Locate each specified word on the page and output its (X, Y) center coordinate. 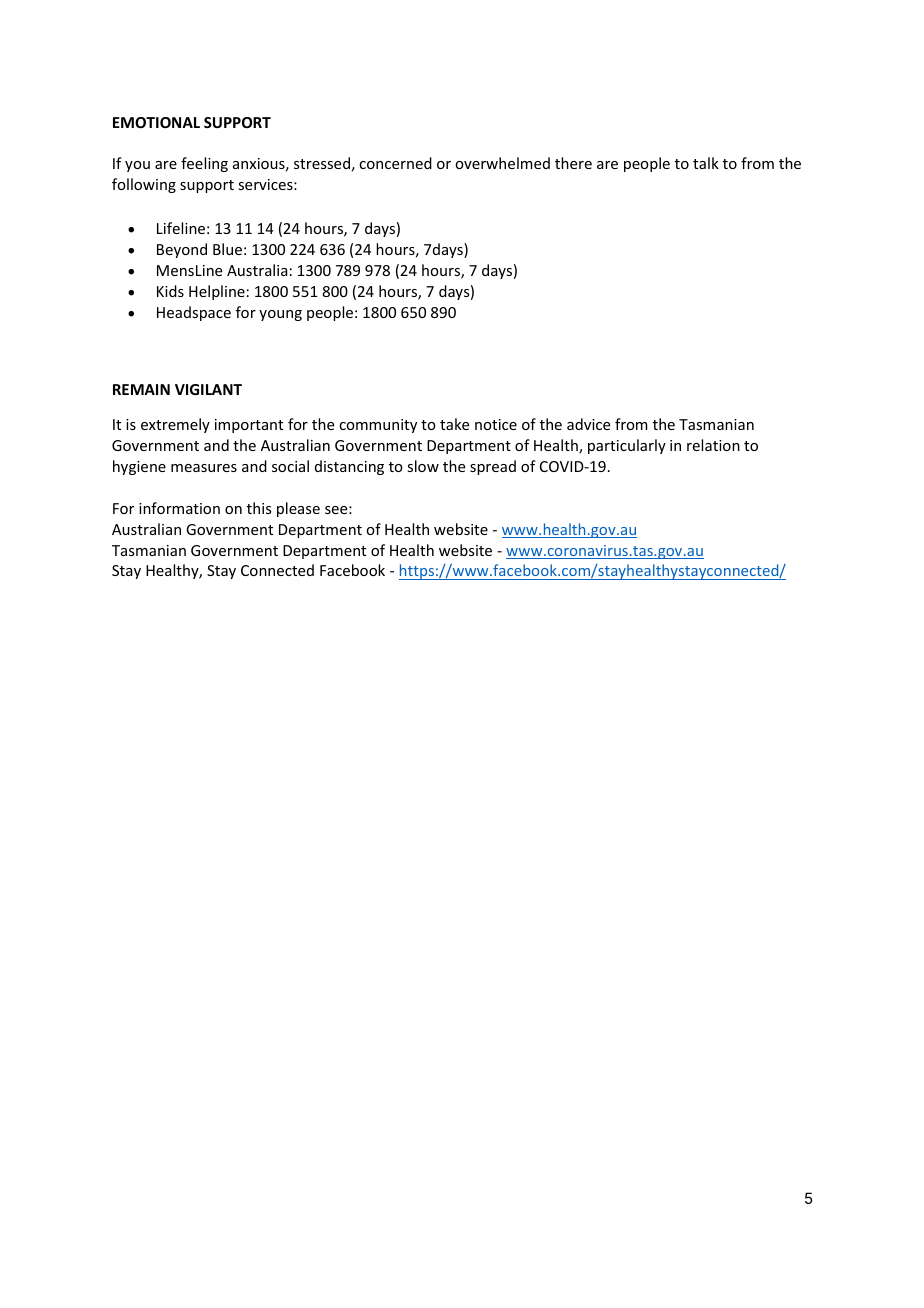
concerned (395, 163)
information (179, 508)
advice (588, 424)
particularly (627, 446)
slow (423, 466)
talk (706, 163)
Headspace (194, 313)
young (280, 315)
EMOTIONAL (156, 122)
